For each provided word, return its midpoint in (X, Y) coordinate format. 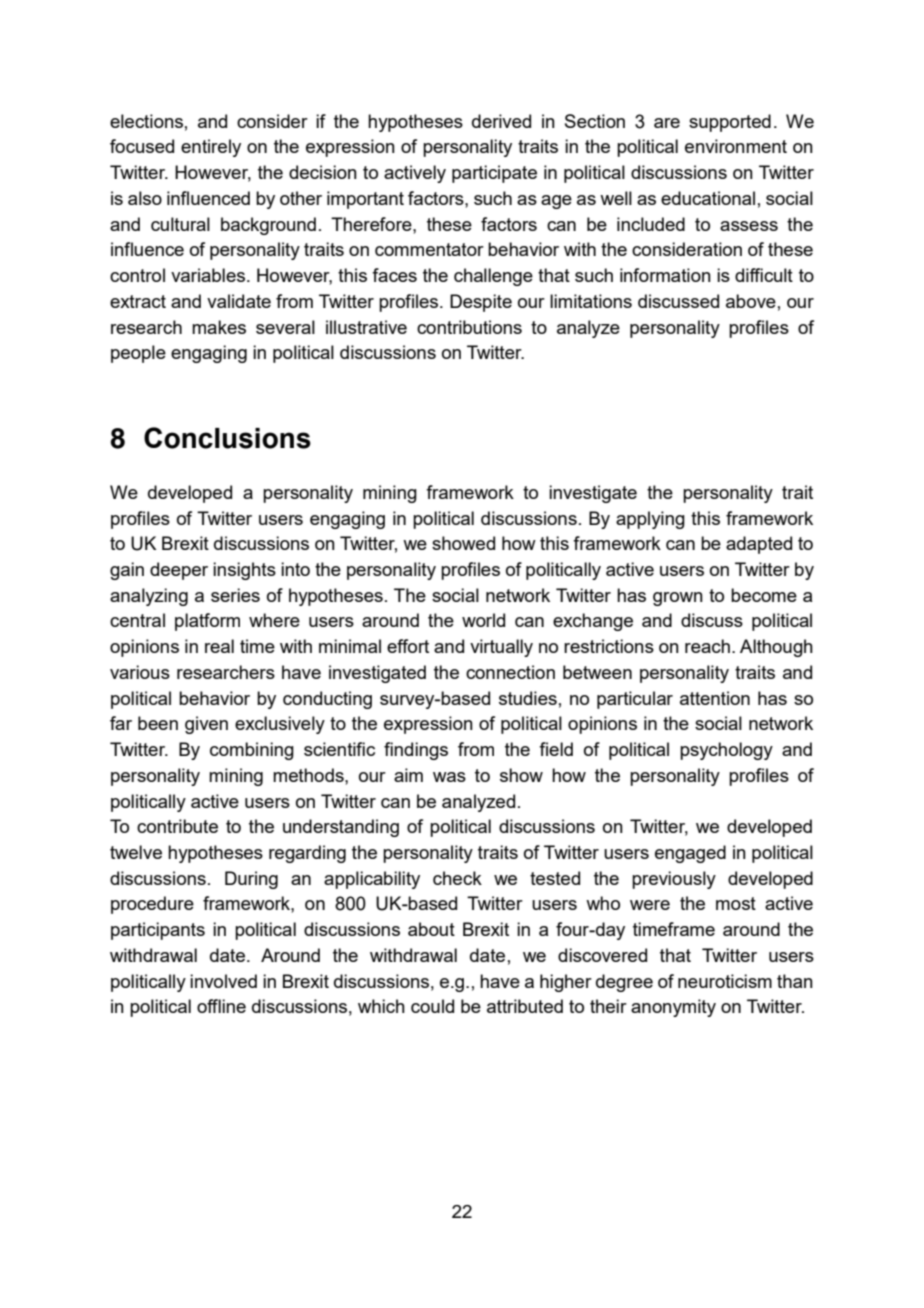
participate (494, 174)
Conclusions (227, 438)
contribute (177, 826)
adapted (759, 545)
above (751, 301)
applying (650, 520)
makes (219, 327)
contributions (469, 327)
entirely (211, 148)
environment (736, 146)
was (449, 777)
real (219, 646)
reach (707, 646)
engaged (690, 854)
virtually (501, 648)
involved (223, 981)
